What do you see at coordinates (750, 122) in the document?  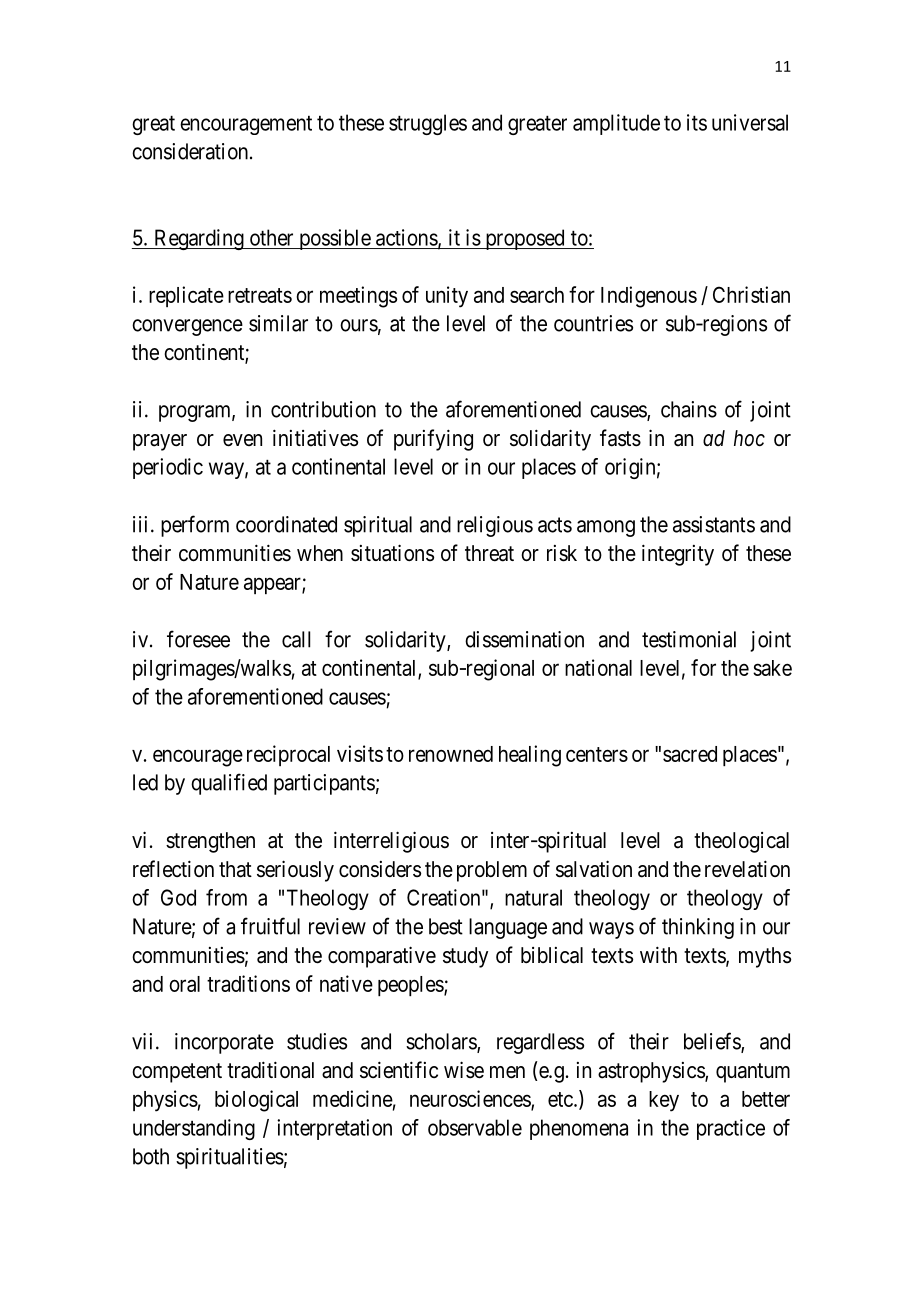 I see `universal` at bounding box center [750, 122].
